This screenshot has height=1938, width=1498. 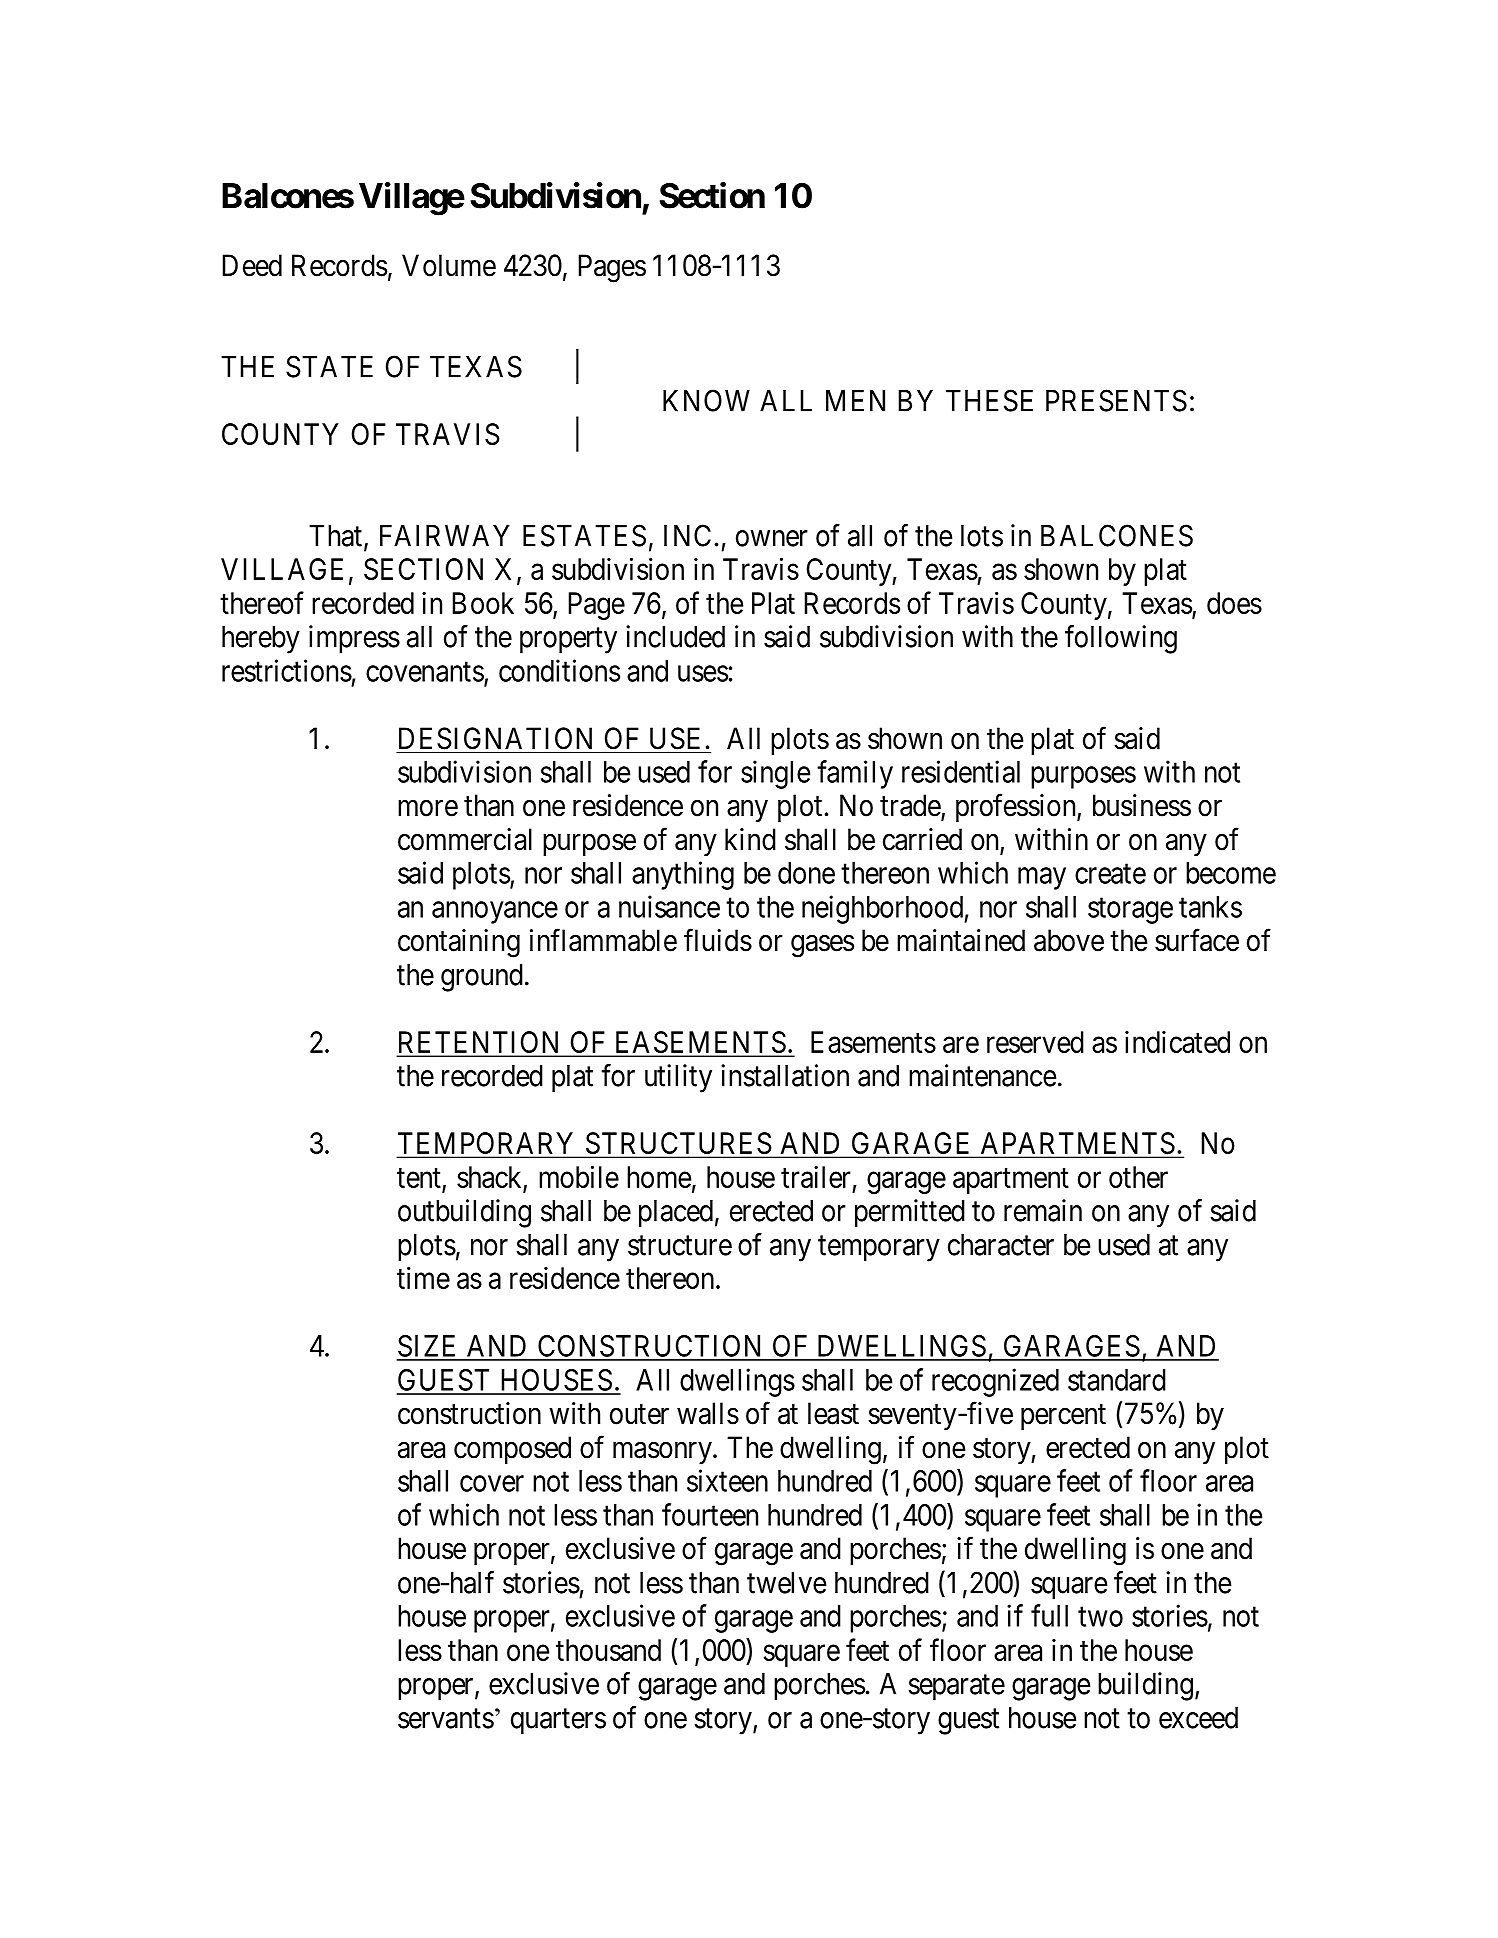 I want to click on fluids, so click(x=718, y=940).
